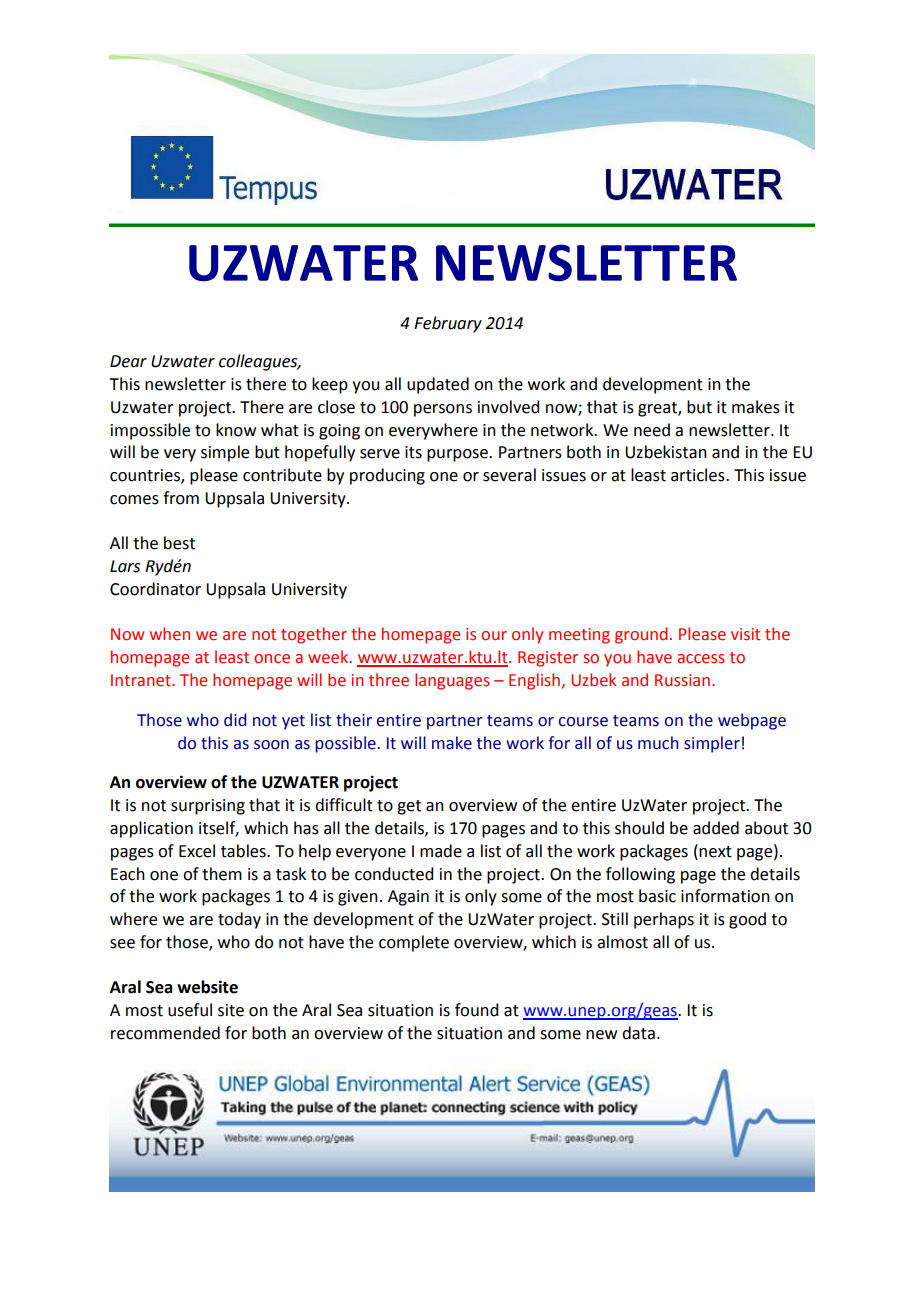 This screenshot has width=924, height=1308. What do you see at coordinates (142, 680) in the screenshot?
I see `Intranet` at bounding box center [142, 680].
